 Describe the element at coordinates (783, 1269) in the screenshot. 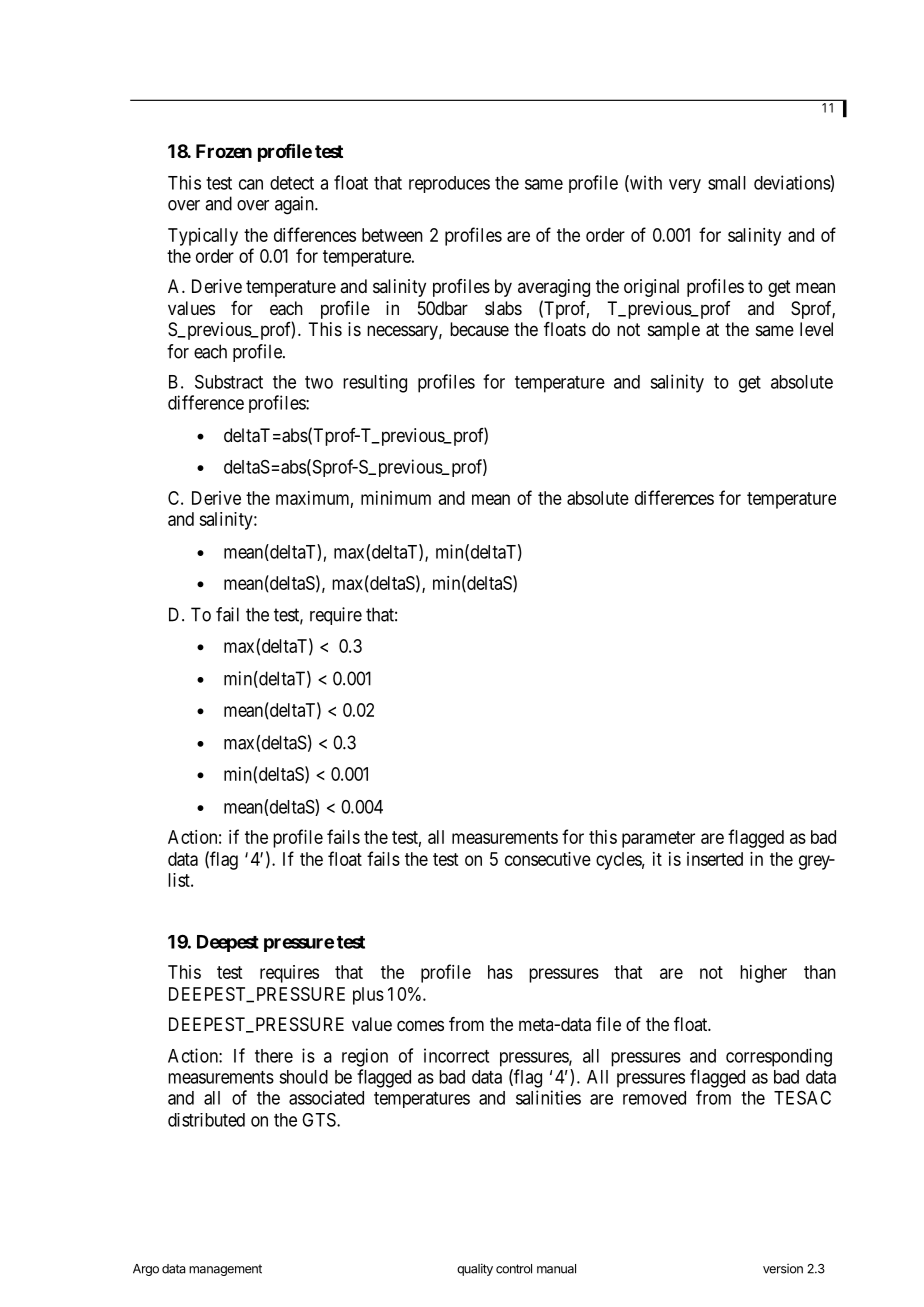

I see `version` at that location.
